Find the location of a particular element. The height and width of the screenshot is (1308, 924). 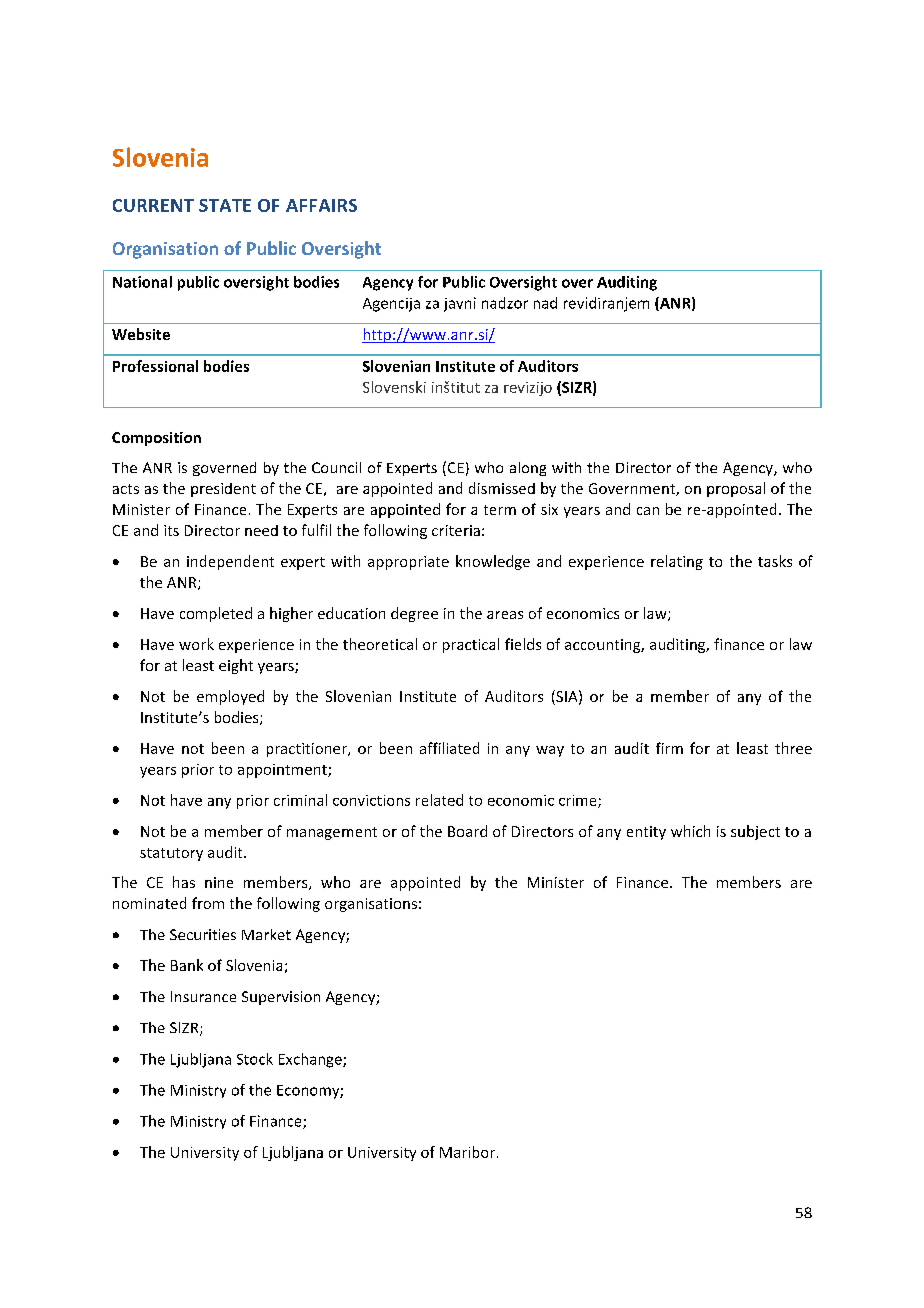

statutory is located at coordinates (171, 854).
